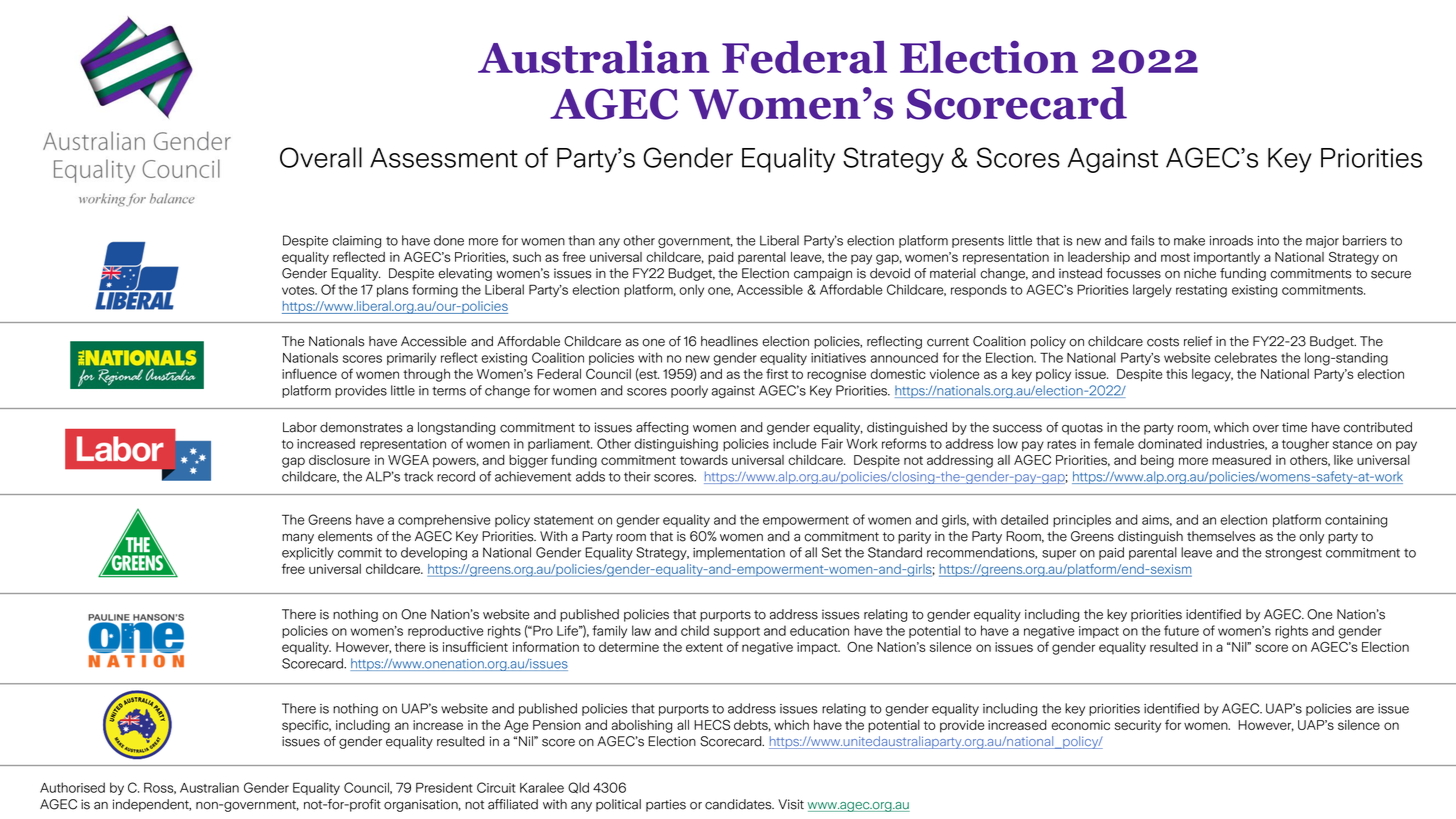 Image resolution: width=1456 pixels, height=819 pixels. Describe the element at coordinates (581, 240) in the screenshot. I see `than` at that location.
